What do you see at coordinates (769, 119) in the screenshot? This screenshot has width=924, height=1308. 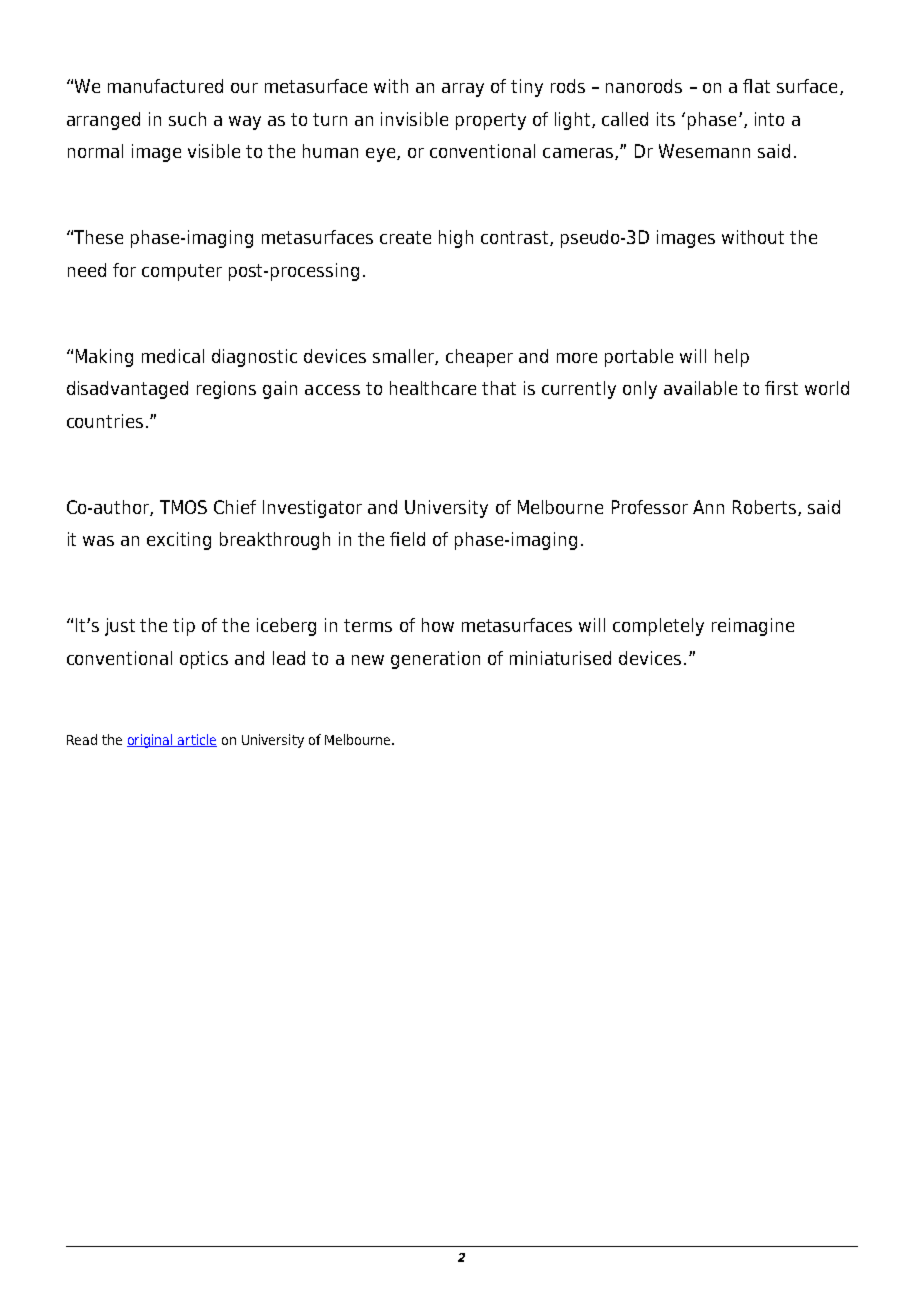 I see `into` at bounding box center [769, 119].
